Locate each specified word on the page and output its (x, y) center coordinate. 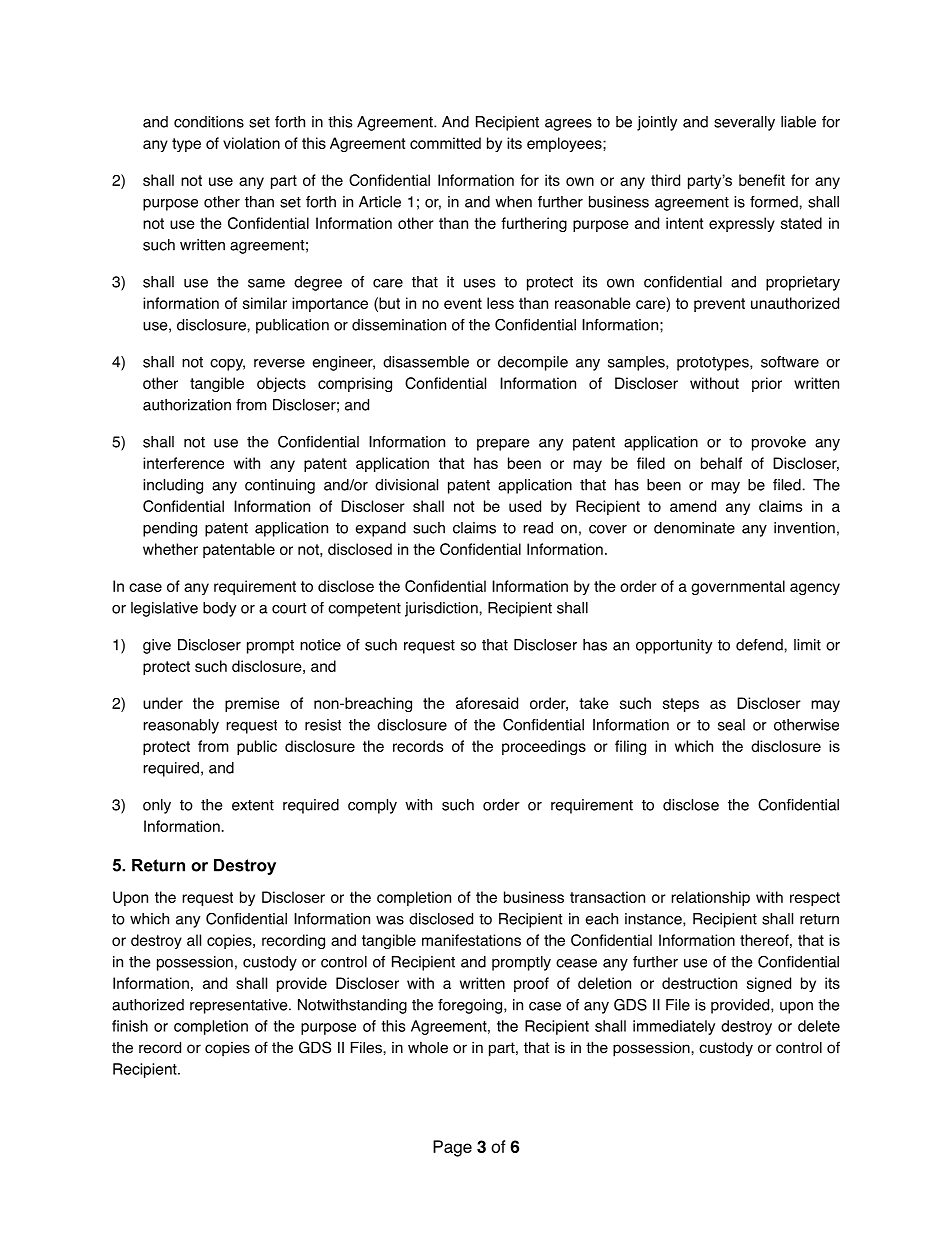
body (219, 609)
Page (452, 1148)
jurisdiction (442, 609)
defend (760, 645)
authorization (187, 405)
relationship (710, 898)
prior (767, 384)
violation (251, 143)
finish (130, 1026)
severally (744, 123)
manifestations (471, 940)
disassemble (426, 362)
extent (253, 805)
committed (445, 143)
